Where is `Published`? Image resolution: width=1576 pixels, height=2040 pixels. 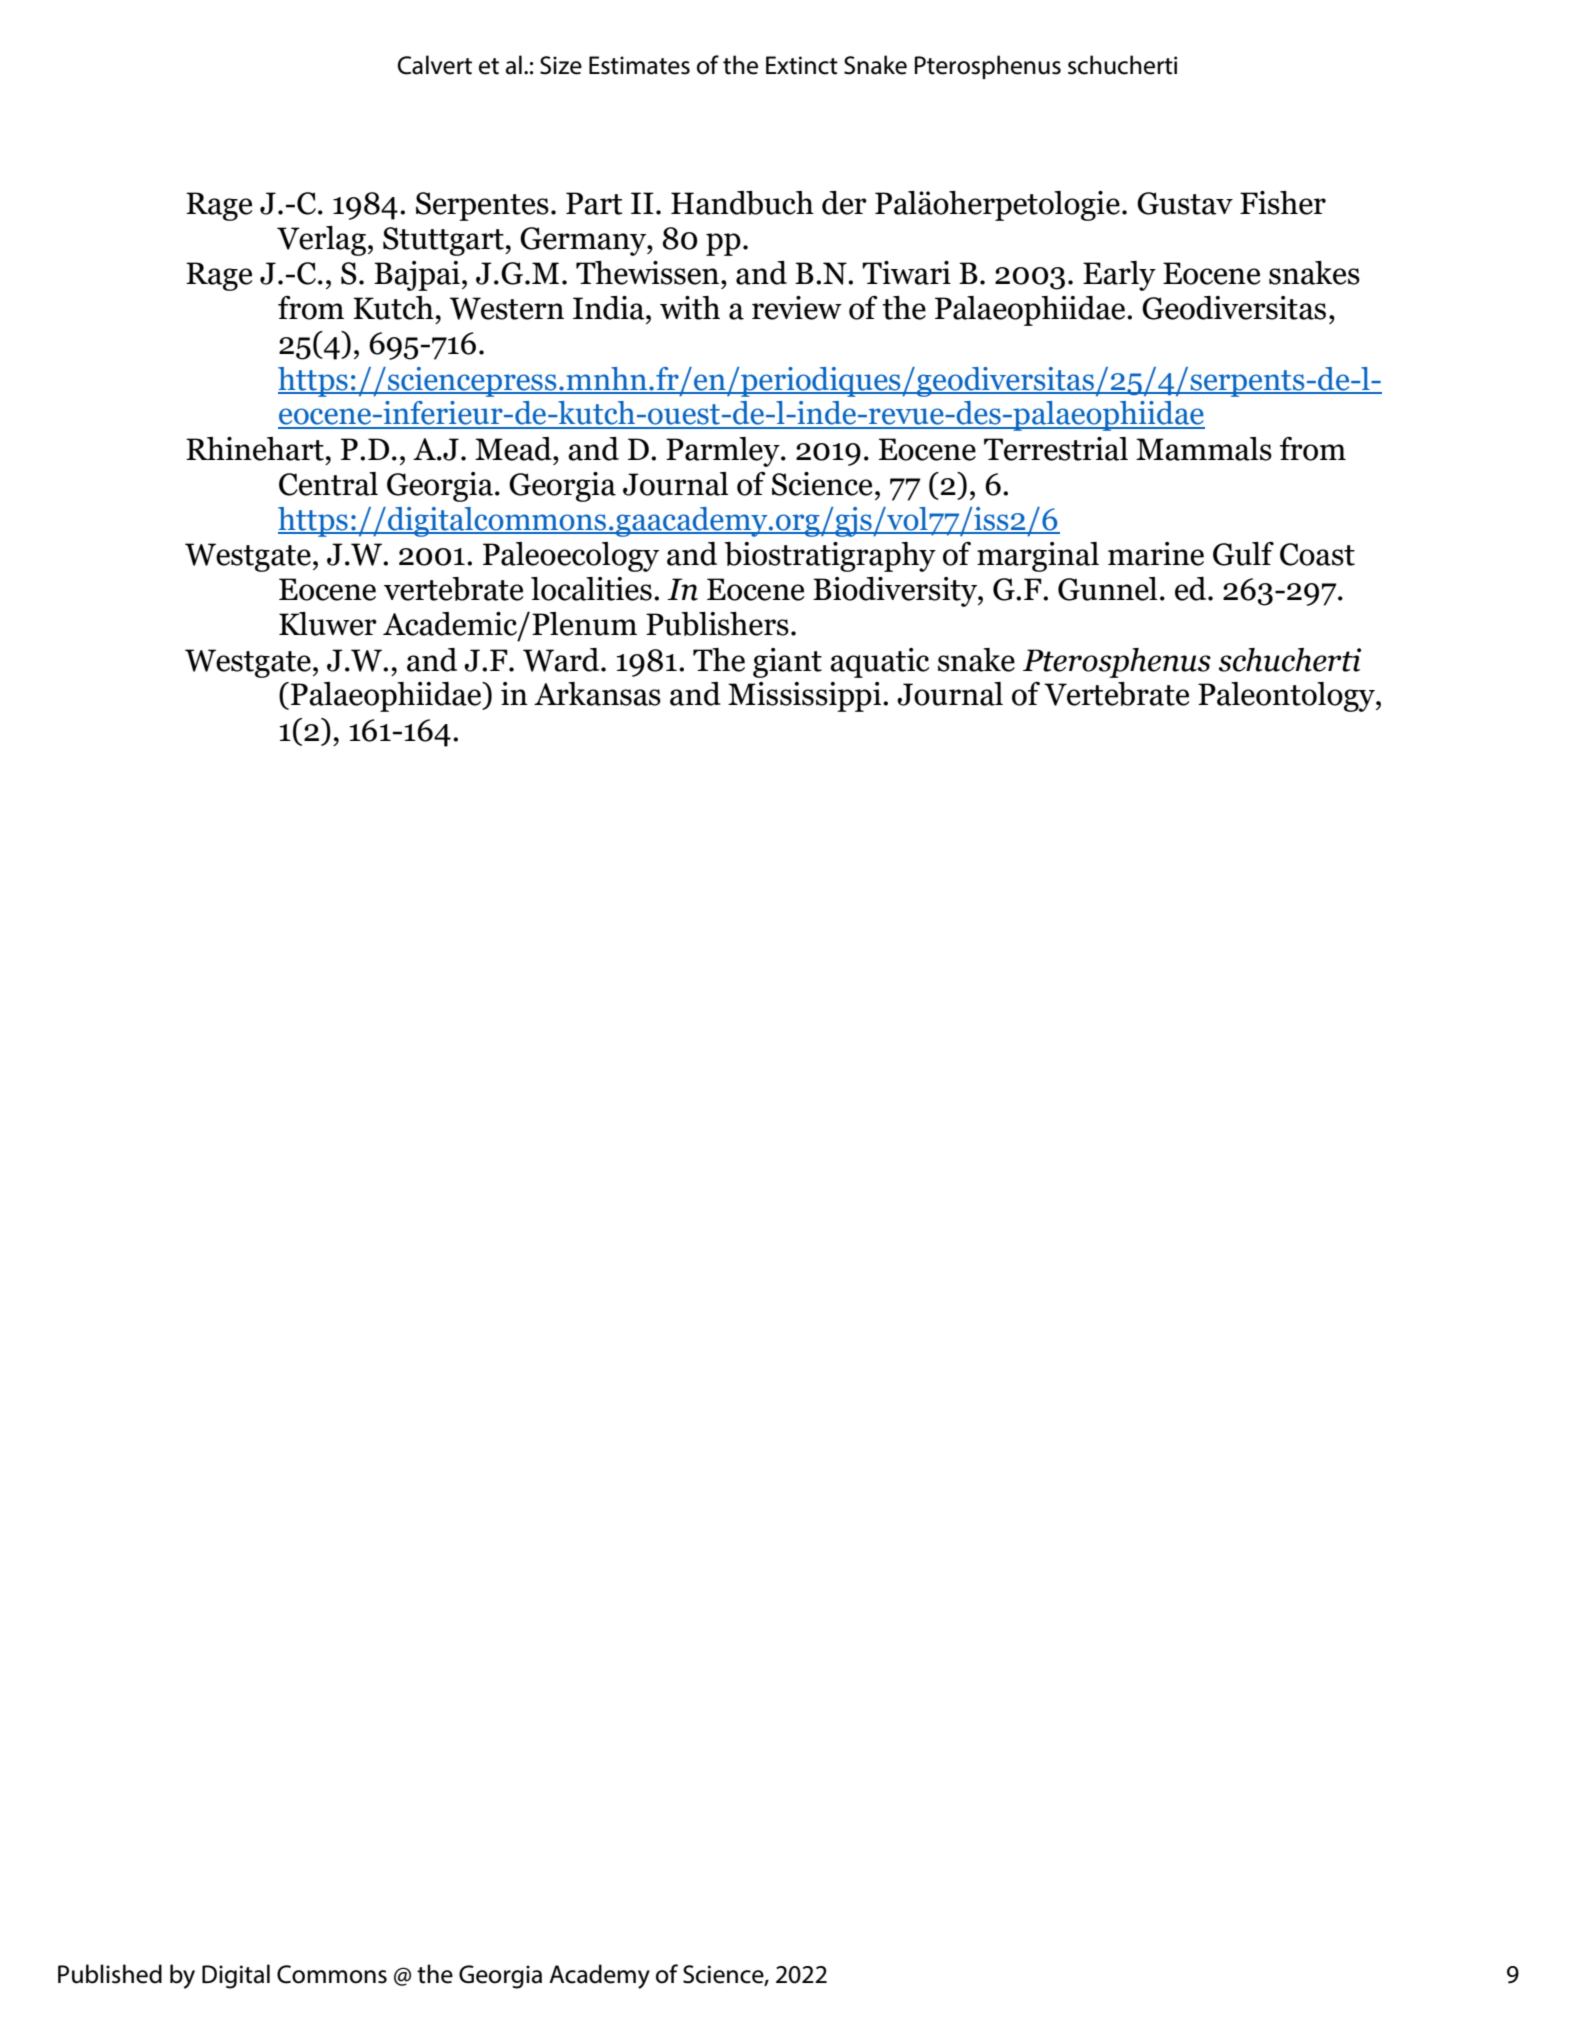
Published is located at coordinates (110, 1974).
